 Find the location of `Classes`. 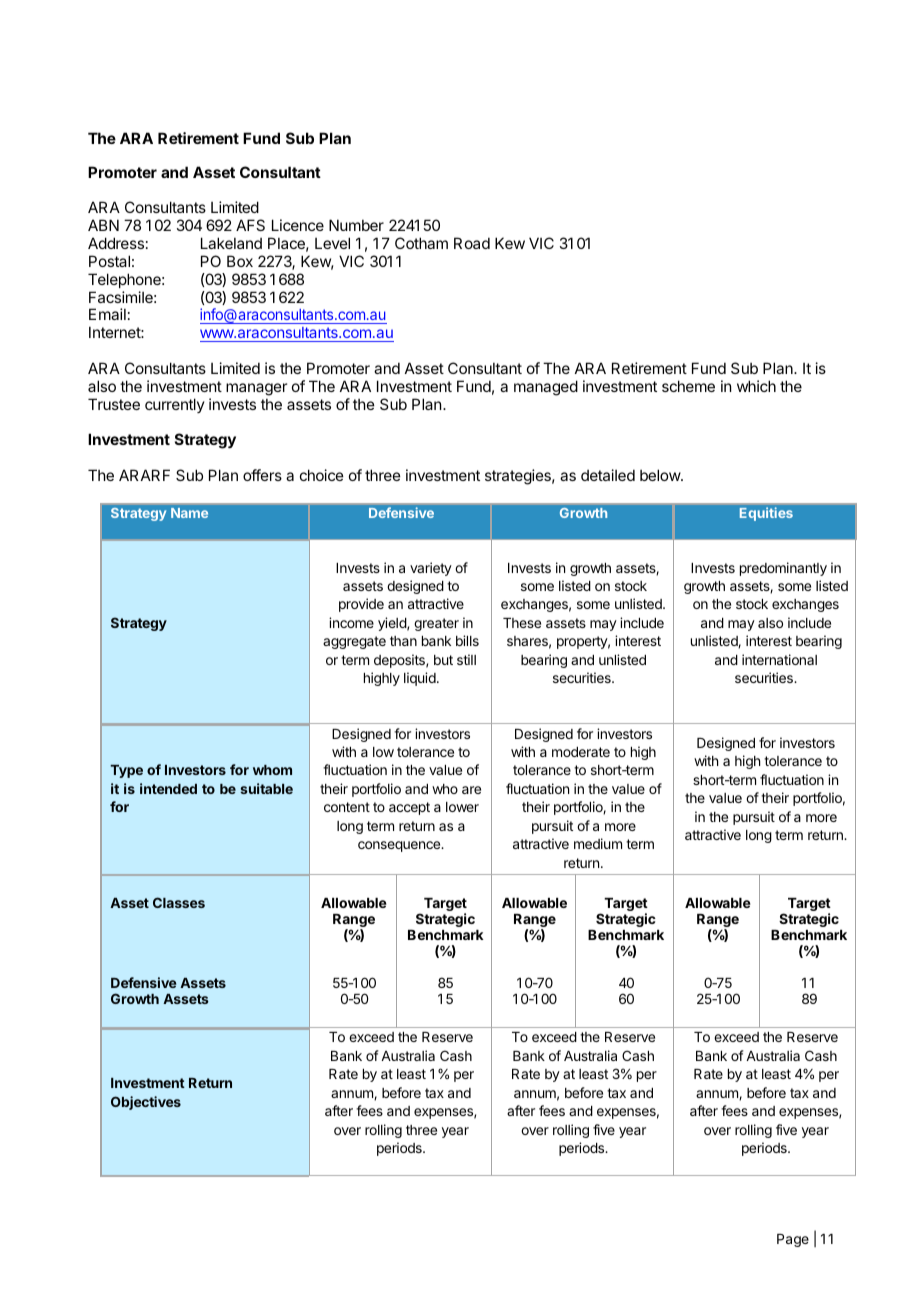

Classes is located at coordinates (179, 902).
